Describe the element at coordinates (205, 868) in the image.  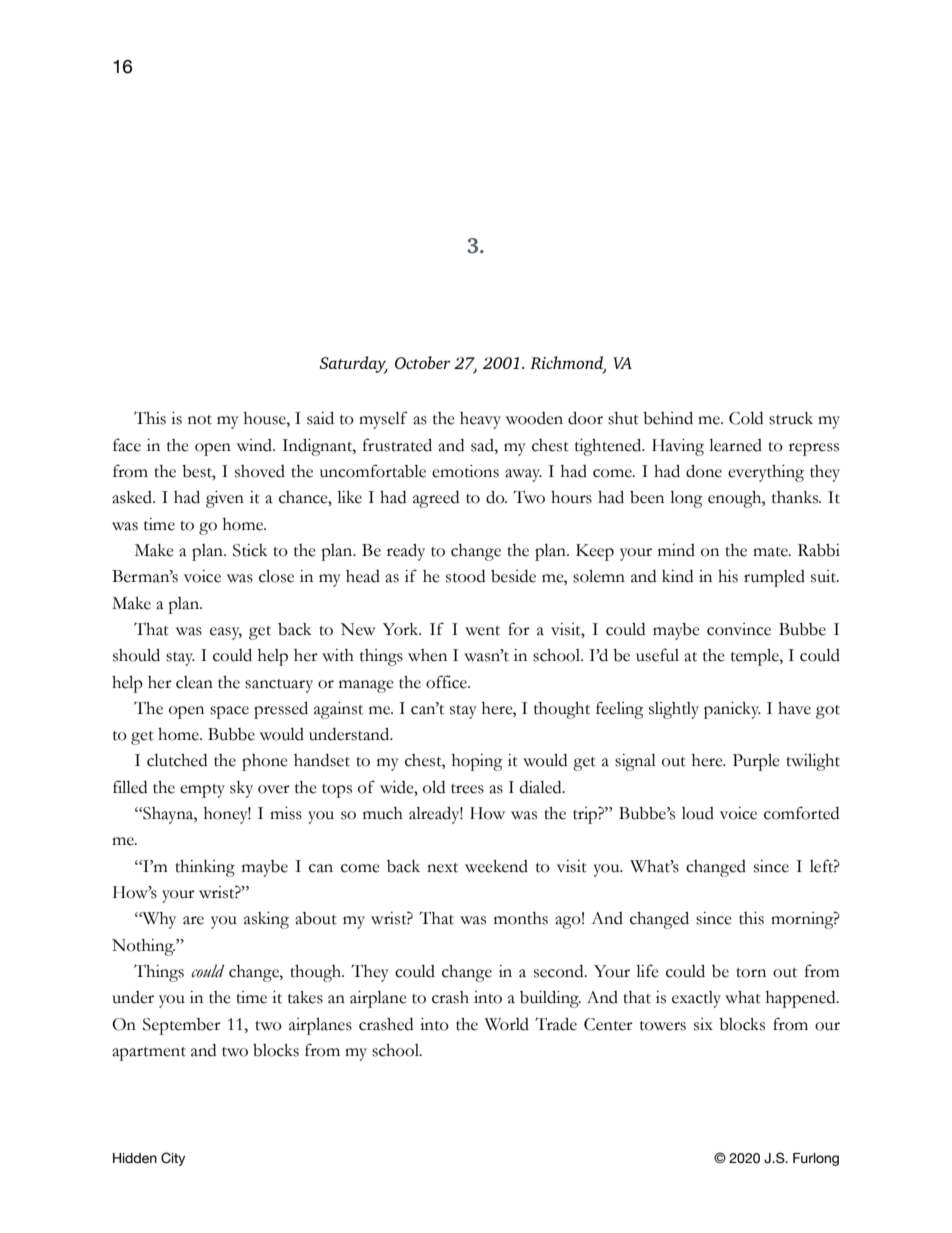
I see `thinking` at that location.
